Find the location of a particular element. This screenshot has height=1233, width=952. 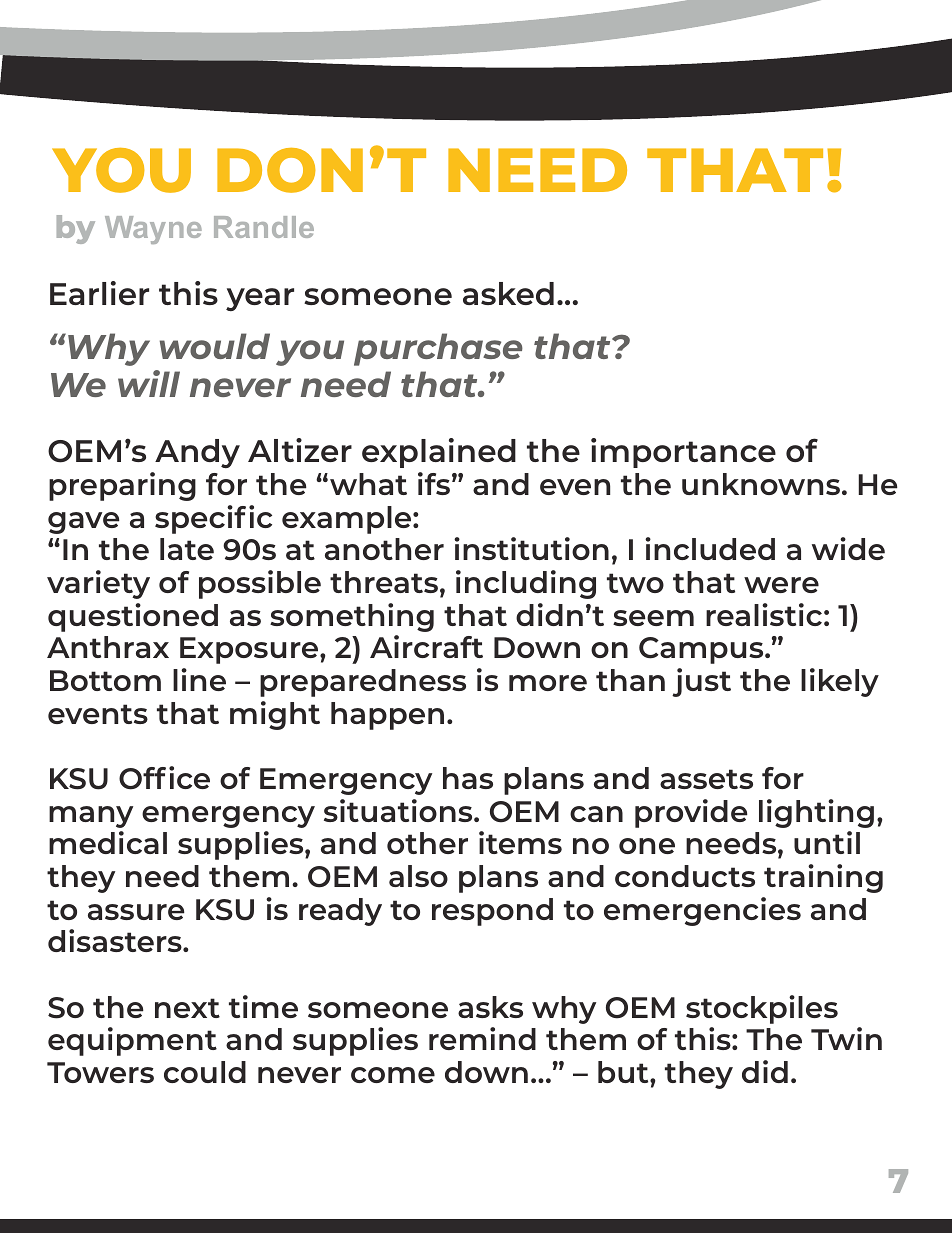

institution is located at coordinates (531, 548).
